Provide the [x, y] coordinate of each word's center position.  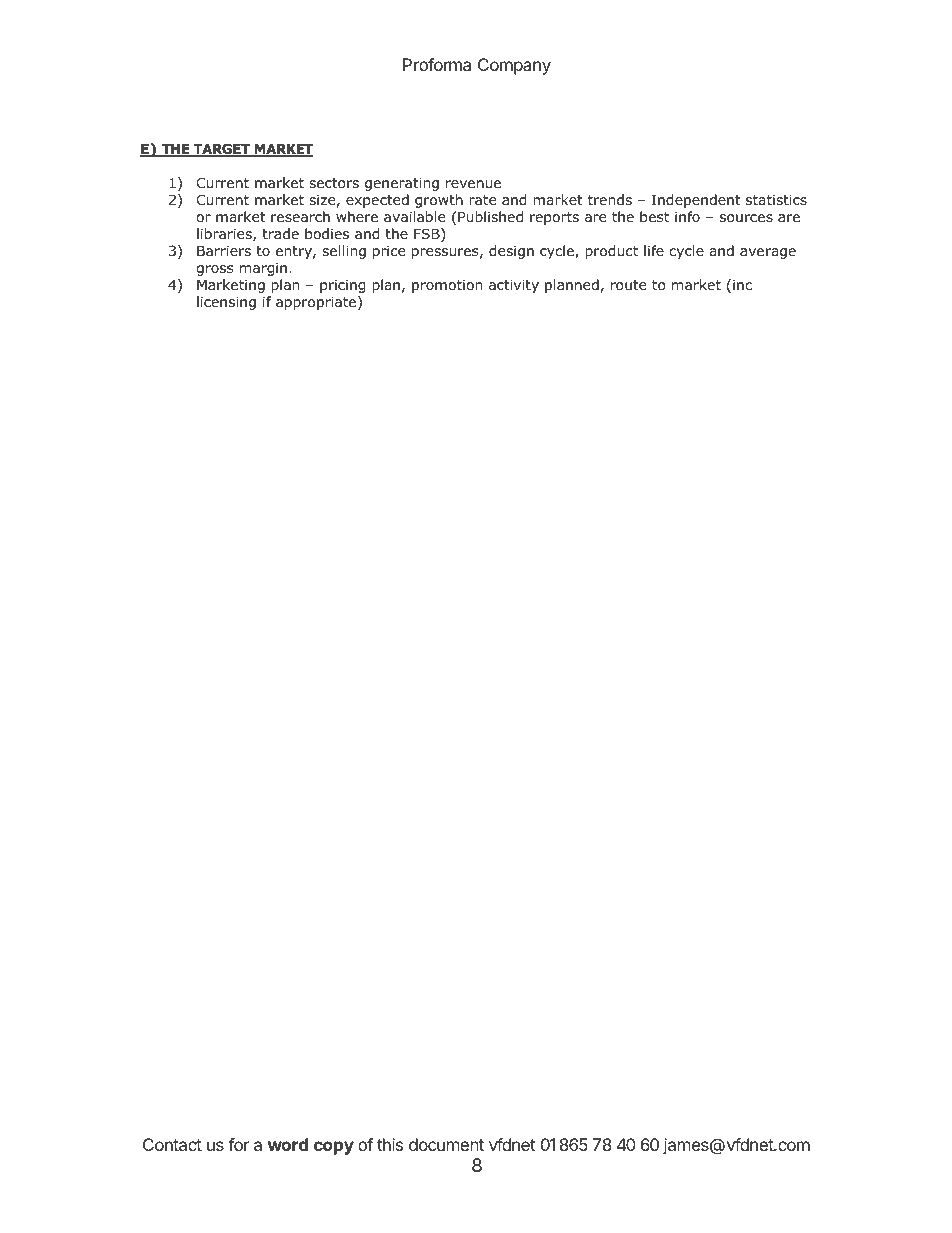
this [390, 1144]
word [288, 1144]
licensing [226, 303]
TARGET [222, 150]
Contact [172, 1144]
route [628, 285]
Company [514, 66]
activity [514, 286]
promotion [447, 286]
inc [742, 284]
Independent [696, 201]
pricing [343, 286]
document [446, 1144]
